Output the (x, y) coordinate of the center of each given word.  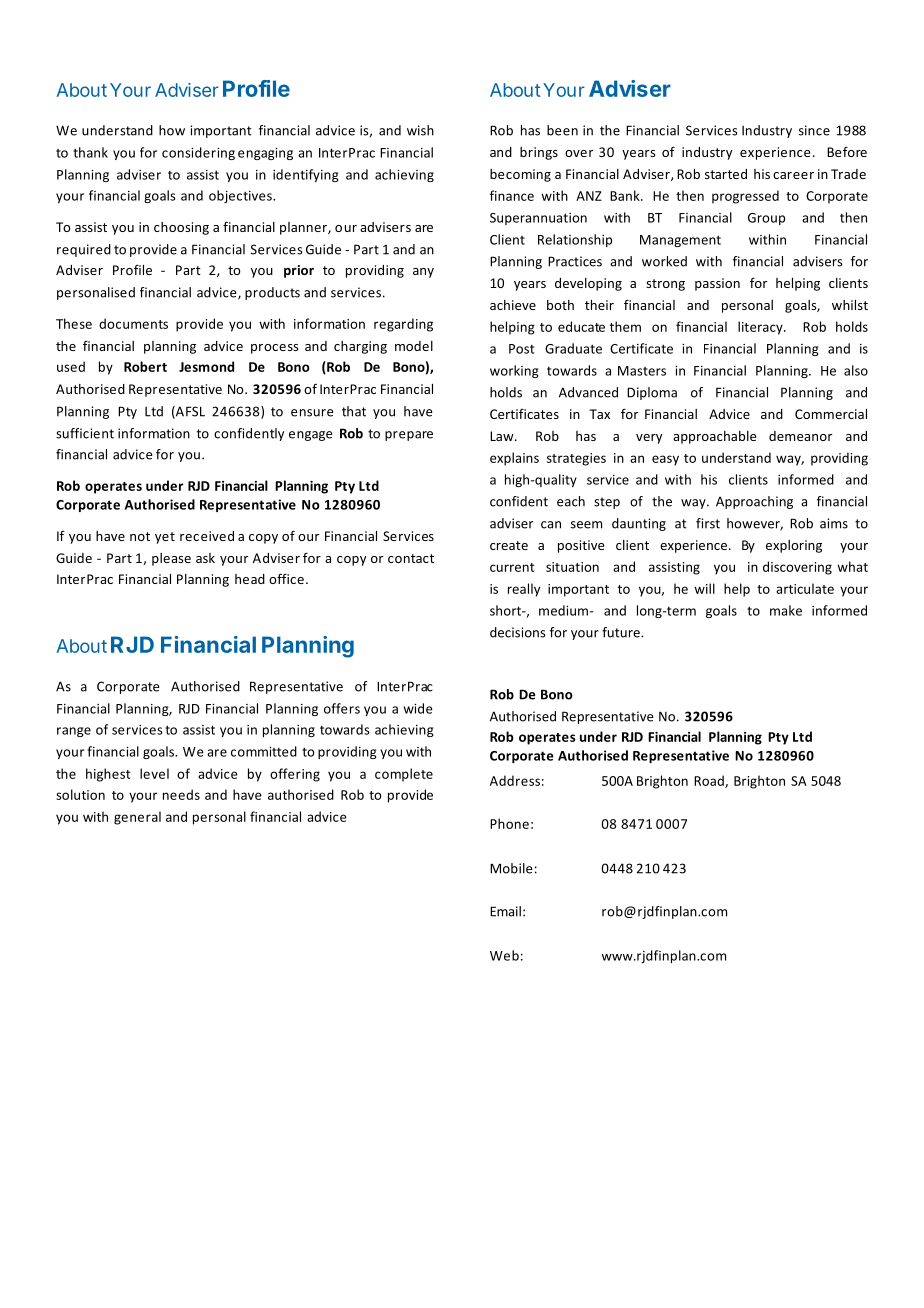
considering (198, 153)
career (793, 175)
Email (505, 911)
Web (504, 955)
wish (420, 130)
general (137, 818)
